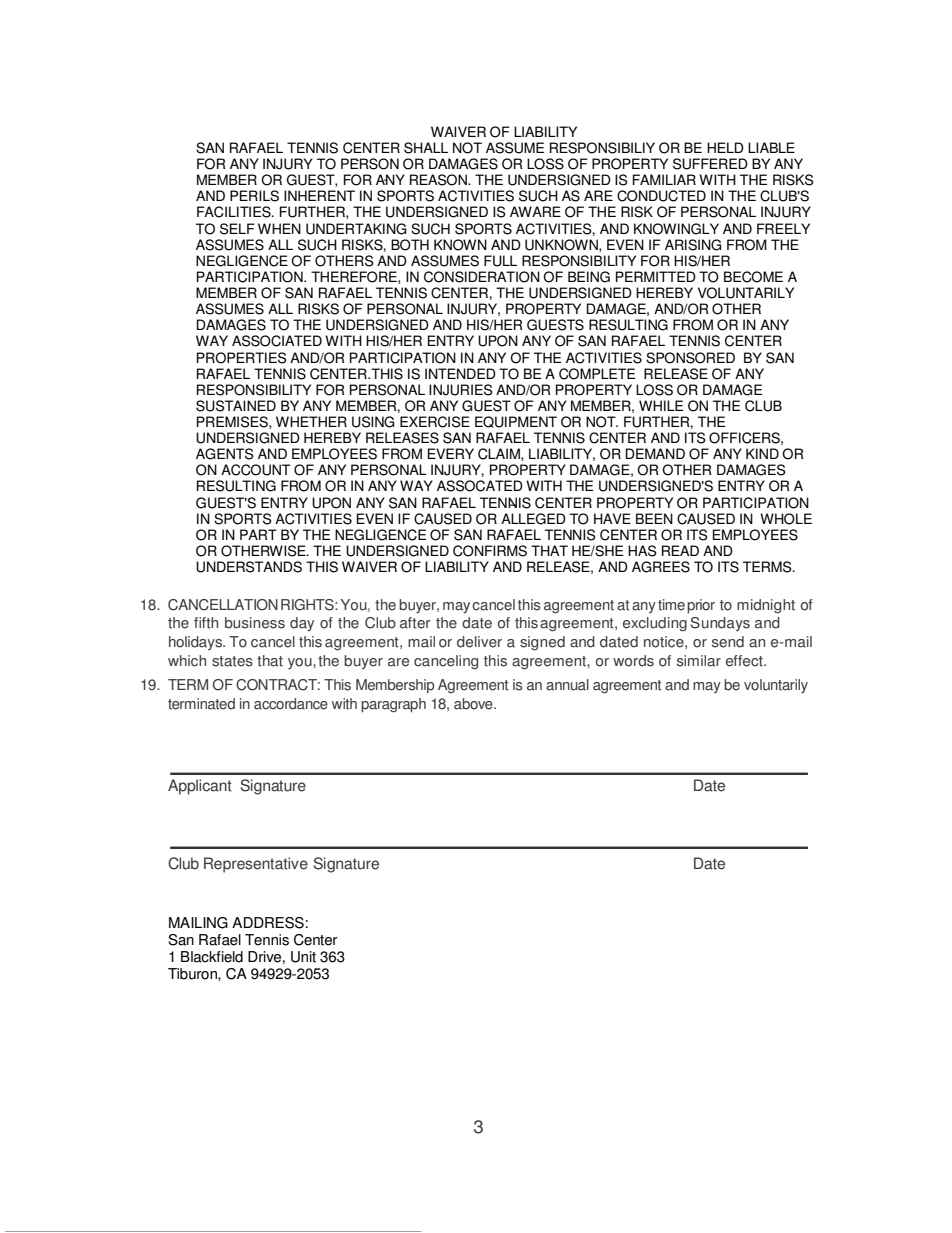 Image resolution: width=952 pixels, height=1233 pixels. What do you see at coordinates (474, 704) in the screenshot?
I see `above` at bounding box center [474, 704].
